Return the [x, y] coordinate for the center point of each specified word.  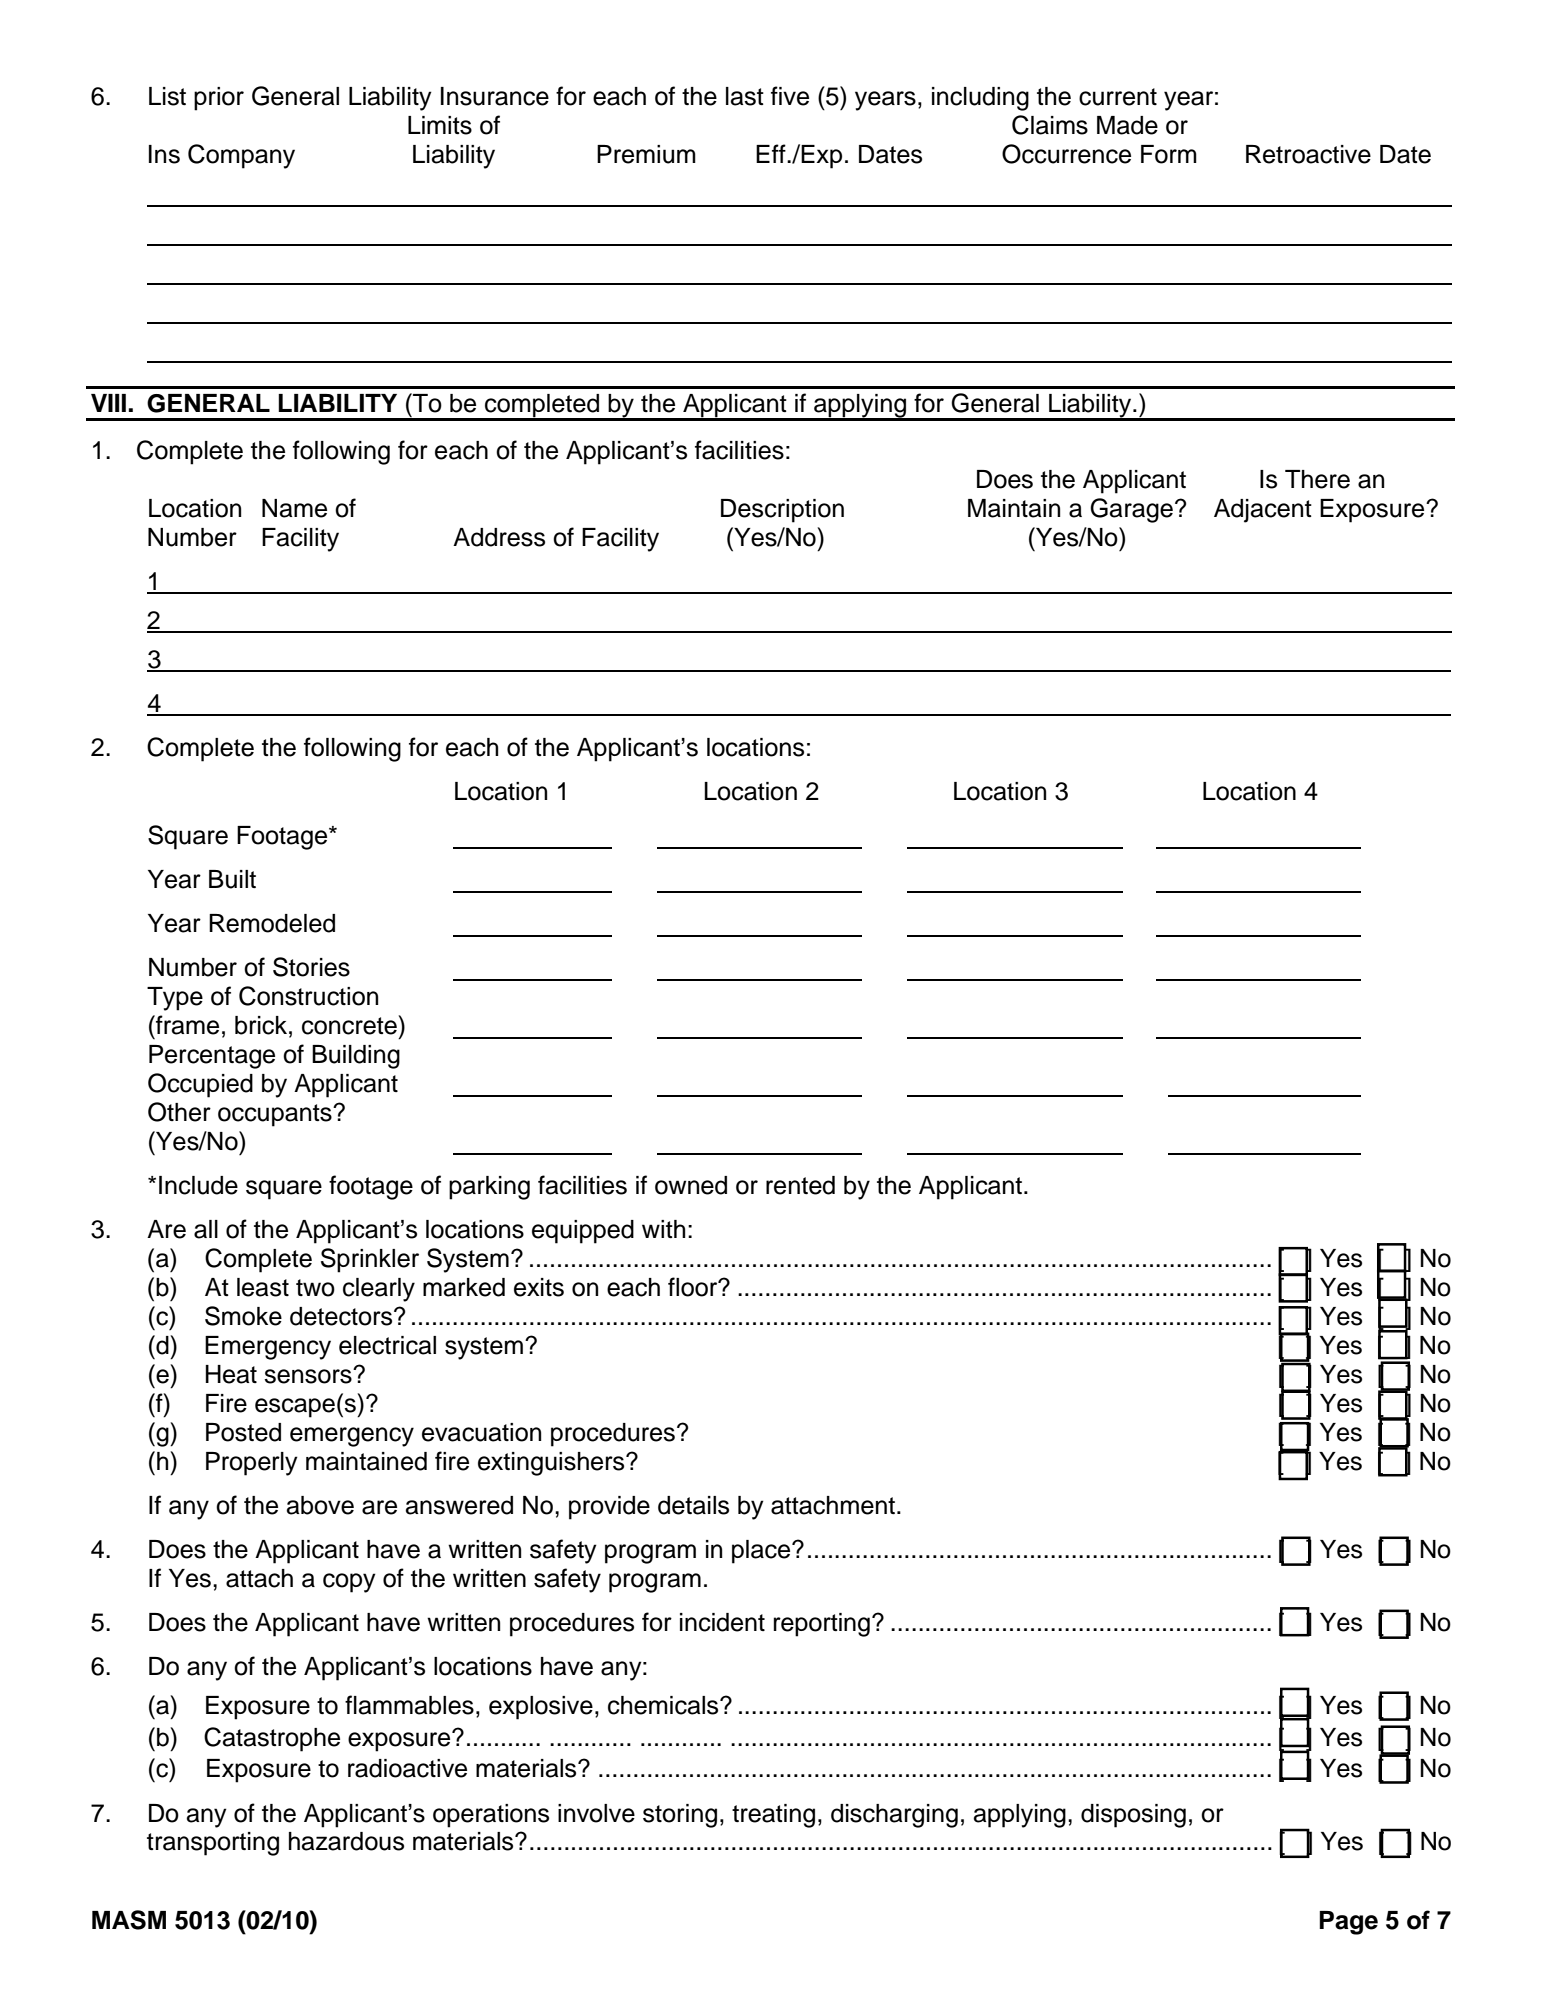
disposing [1133, 1816]
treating [773, 1816]
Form [1169, 154]
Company [241, 156]
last [745, 96]
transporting [213, 1844]
